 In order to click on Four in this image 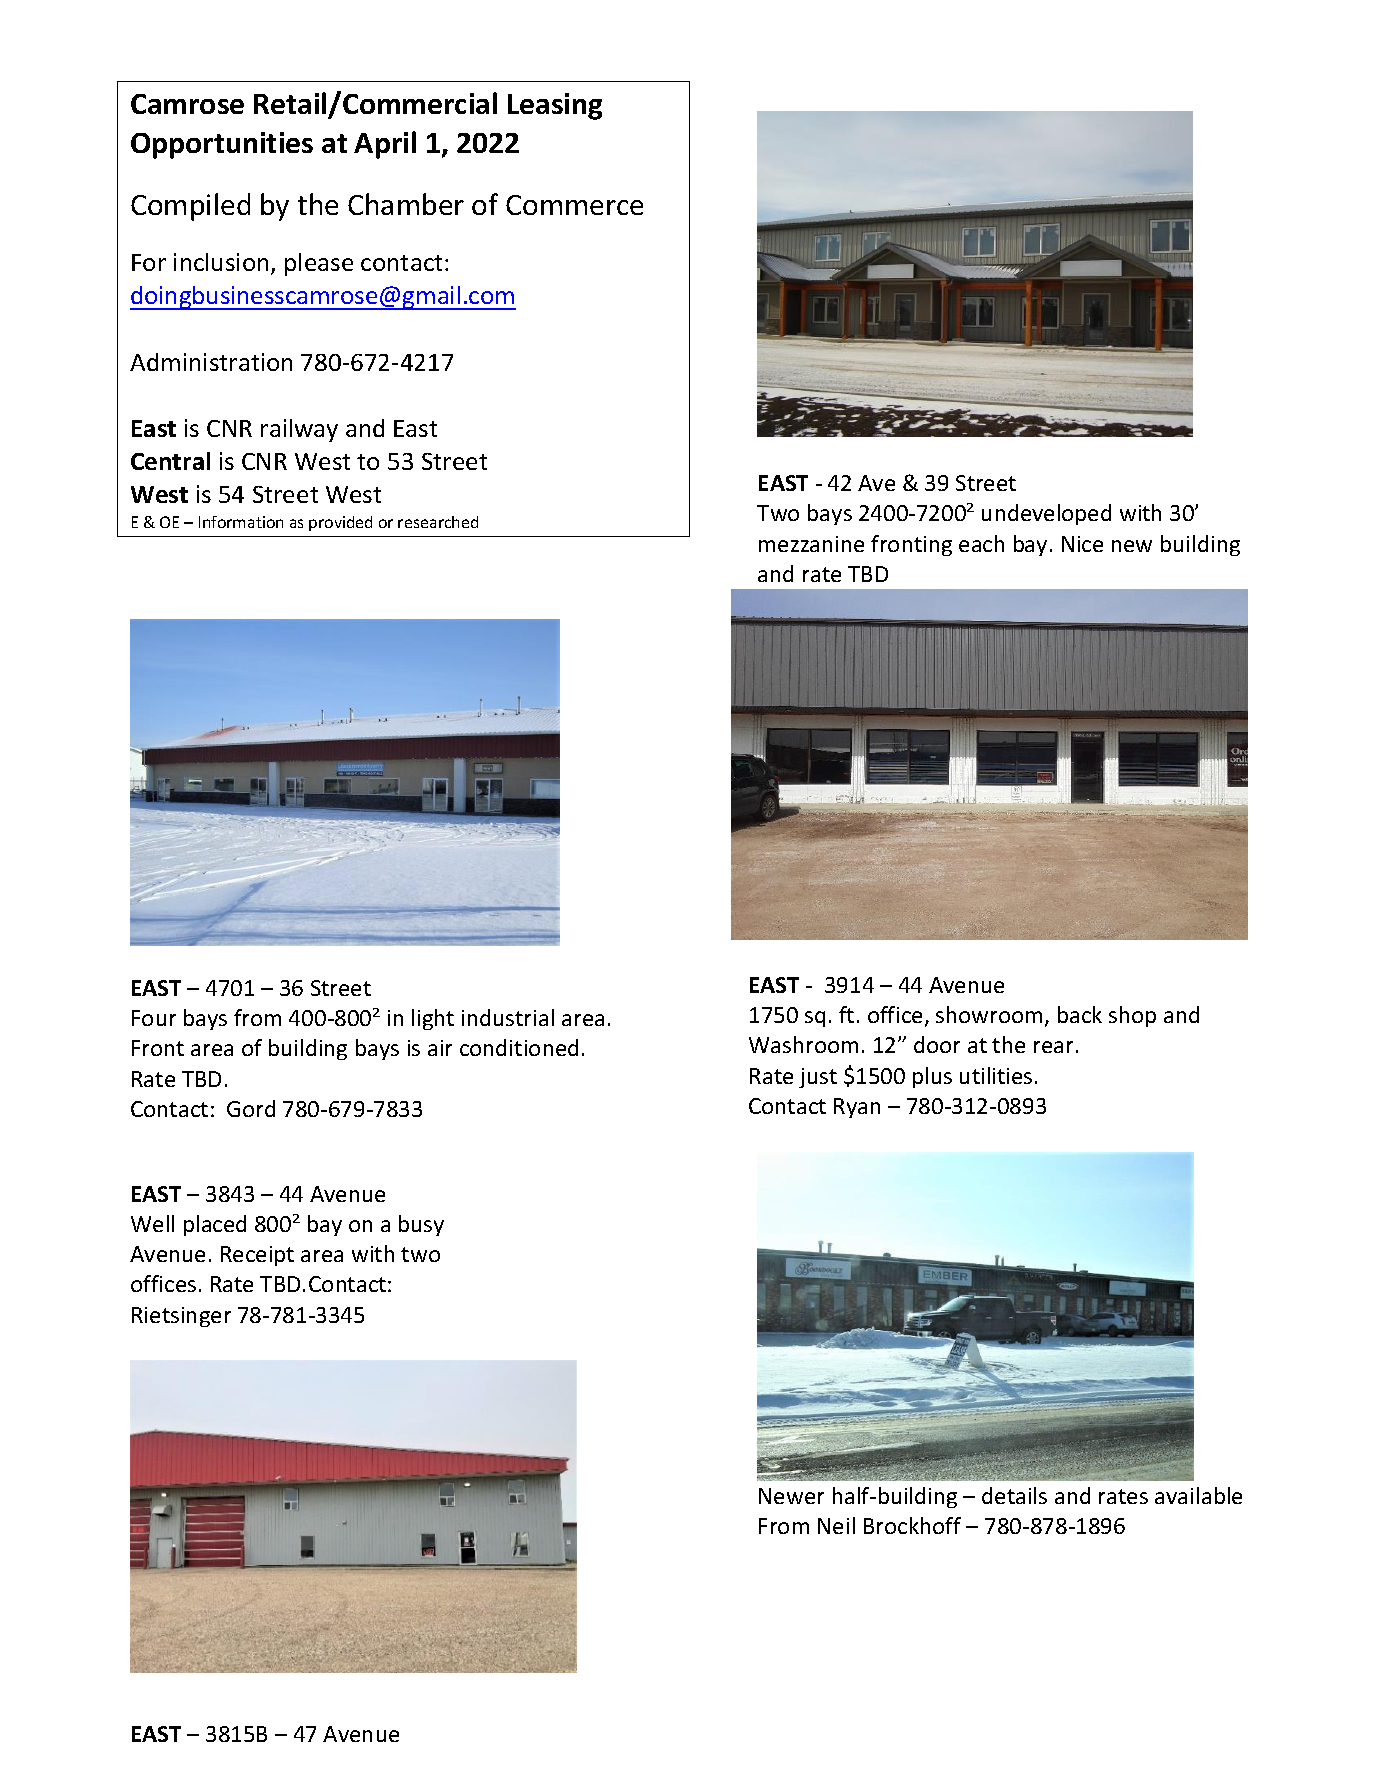, I will do `click(154, 1018)`.
